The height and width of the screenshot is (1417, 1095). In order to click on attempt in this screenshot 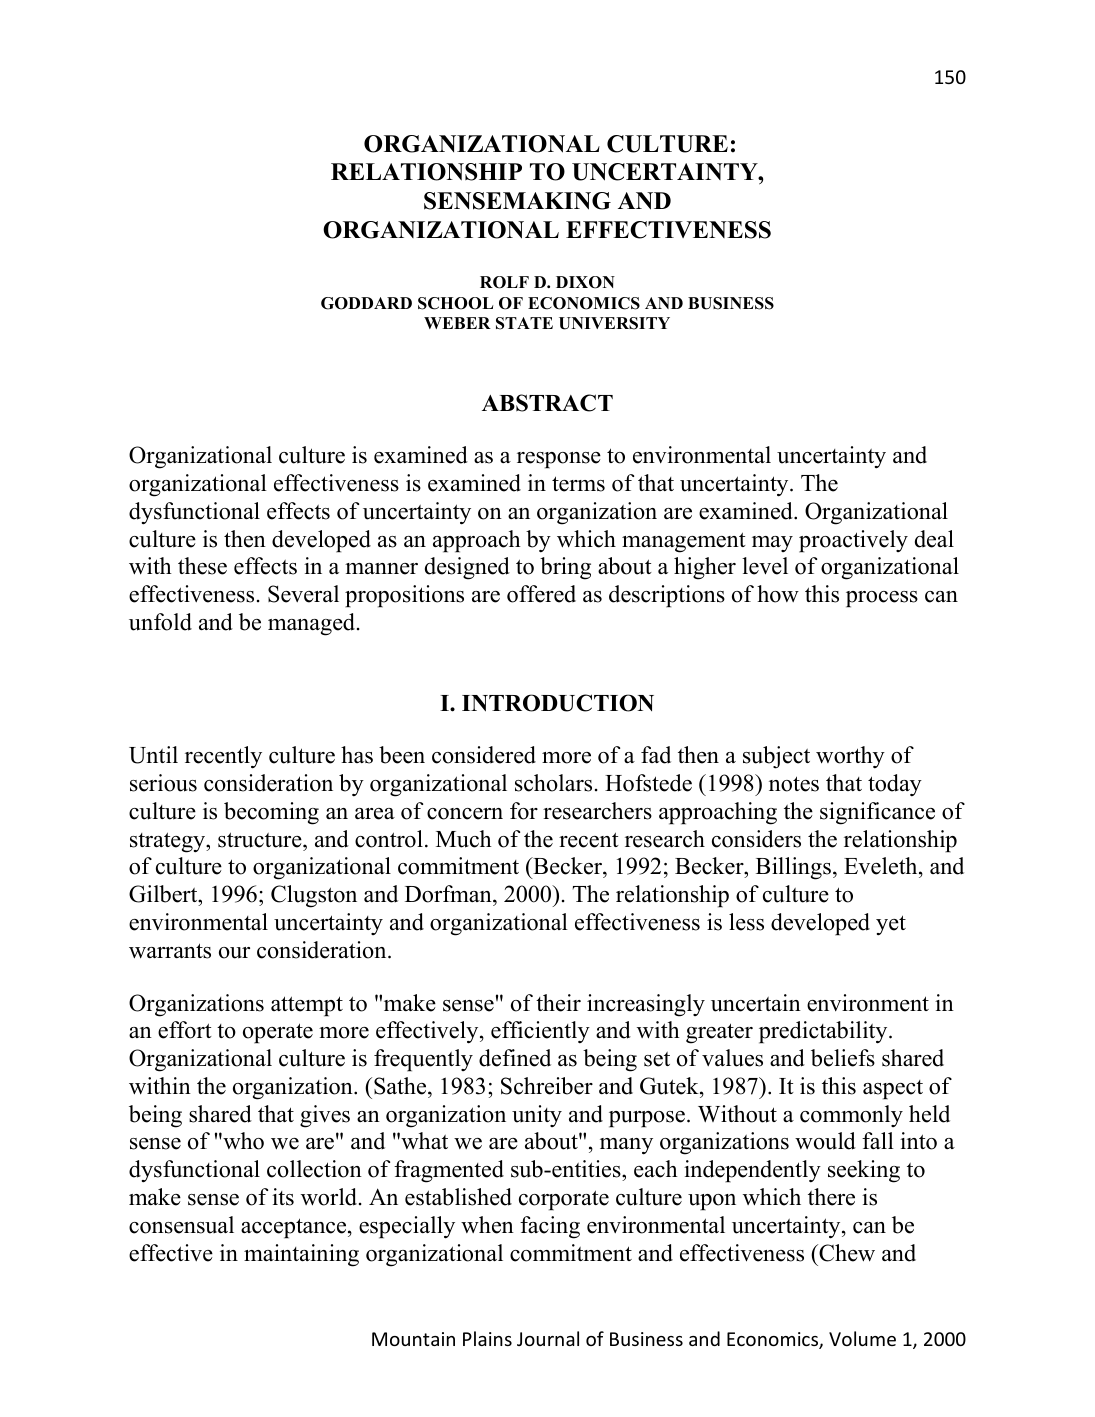, I will do `click(307, 1006)`.
